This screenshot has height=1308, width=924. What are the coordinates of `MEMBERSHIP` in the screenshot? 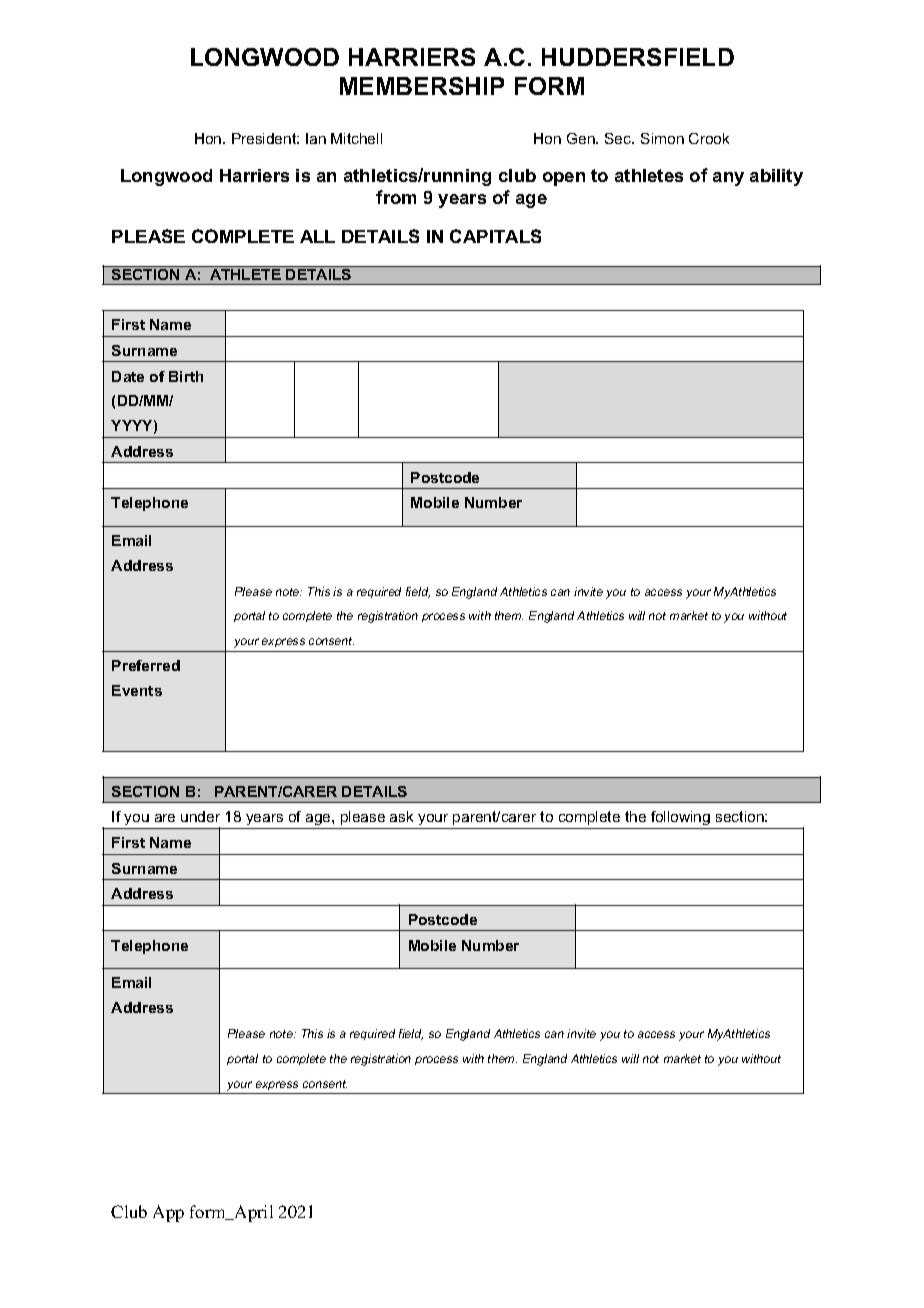 It's located at (422, 86).
